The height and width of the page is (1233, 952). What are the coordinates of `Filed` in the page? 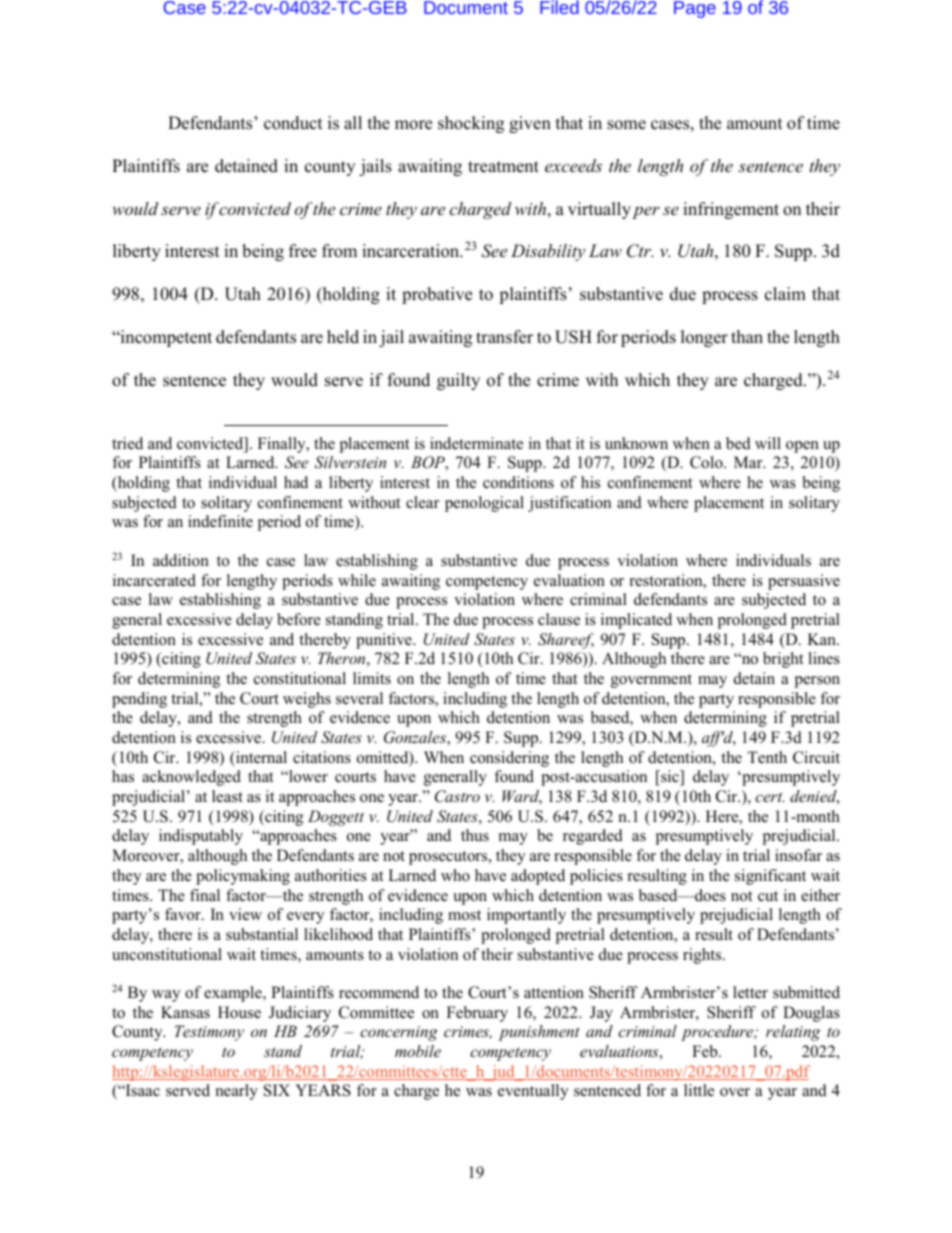 It's located at (559, 7).
